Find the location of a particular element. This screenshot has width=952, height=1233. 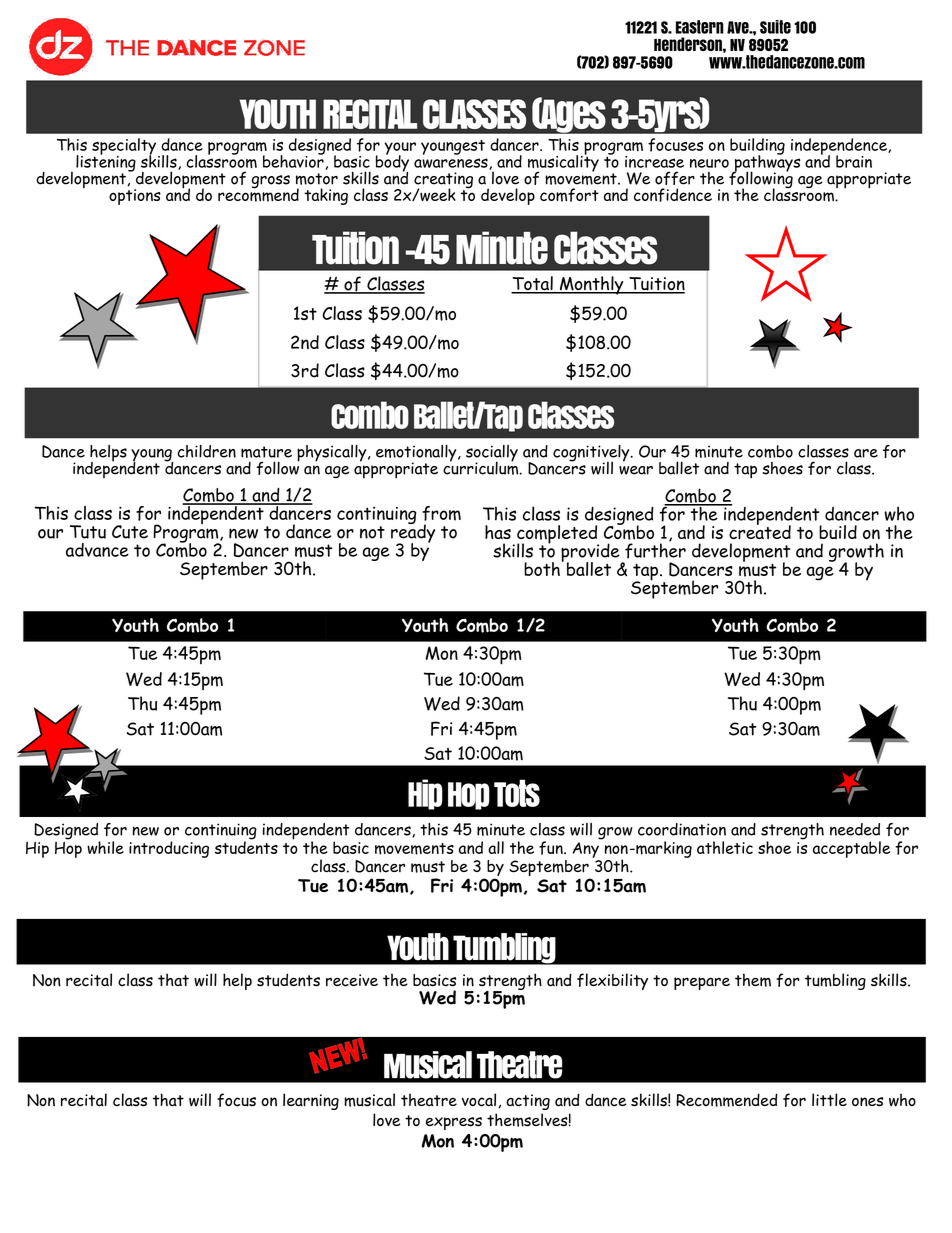

created is located at coordinates (760, 531).
